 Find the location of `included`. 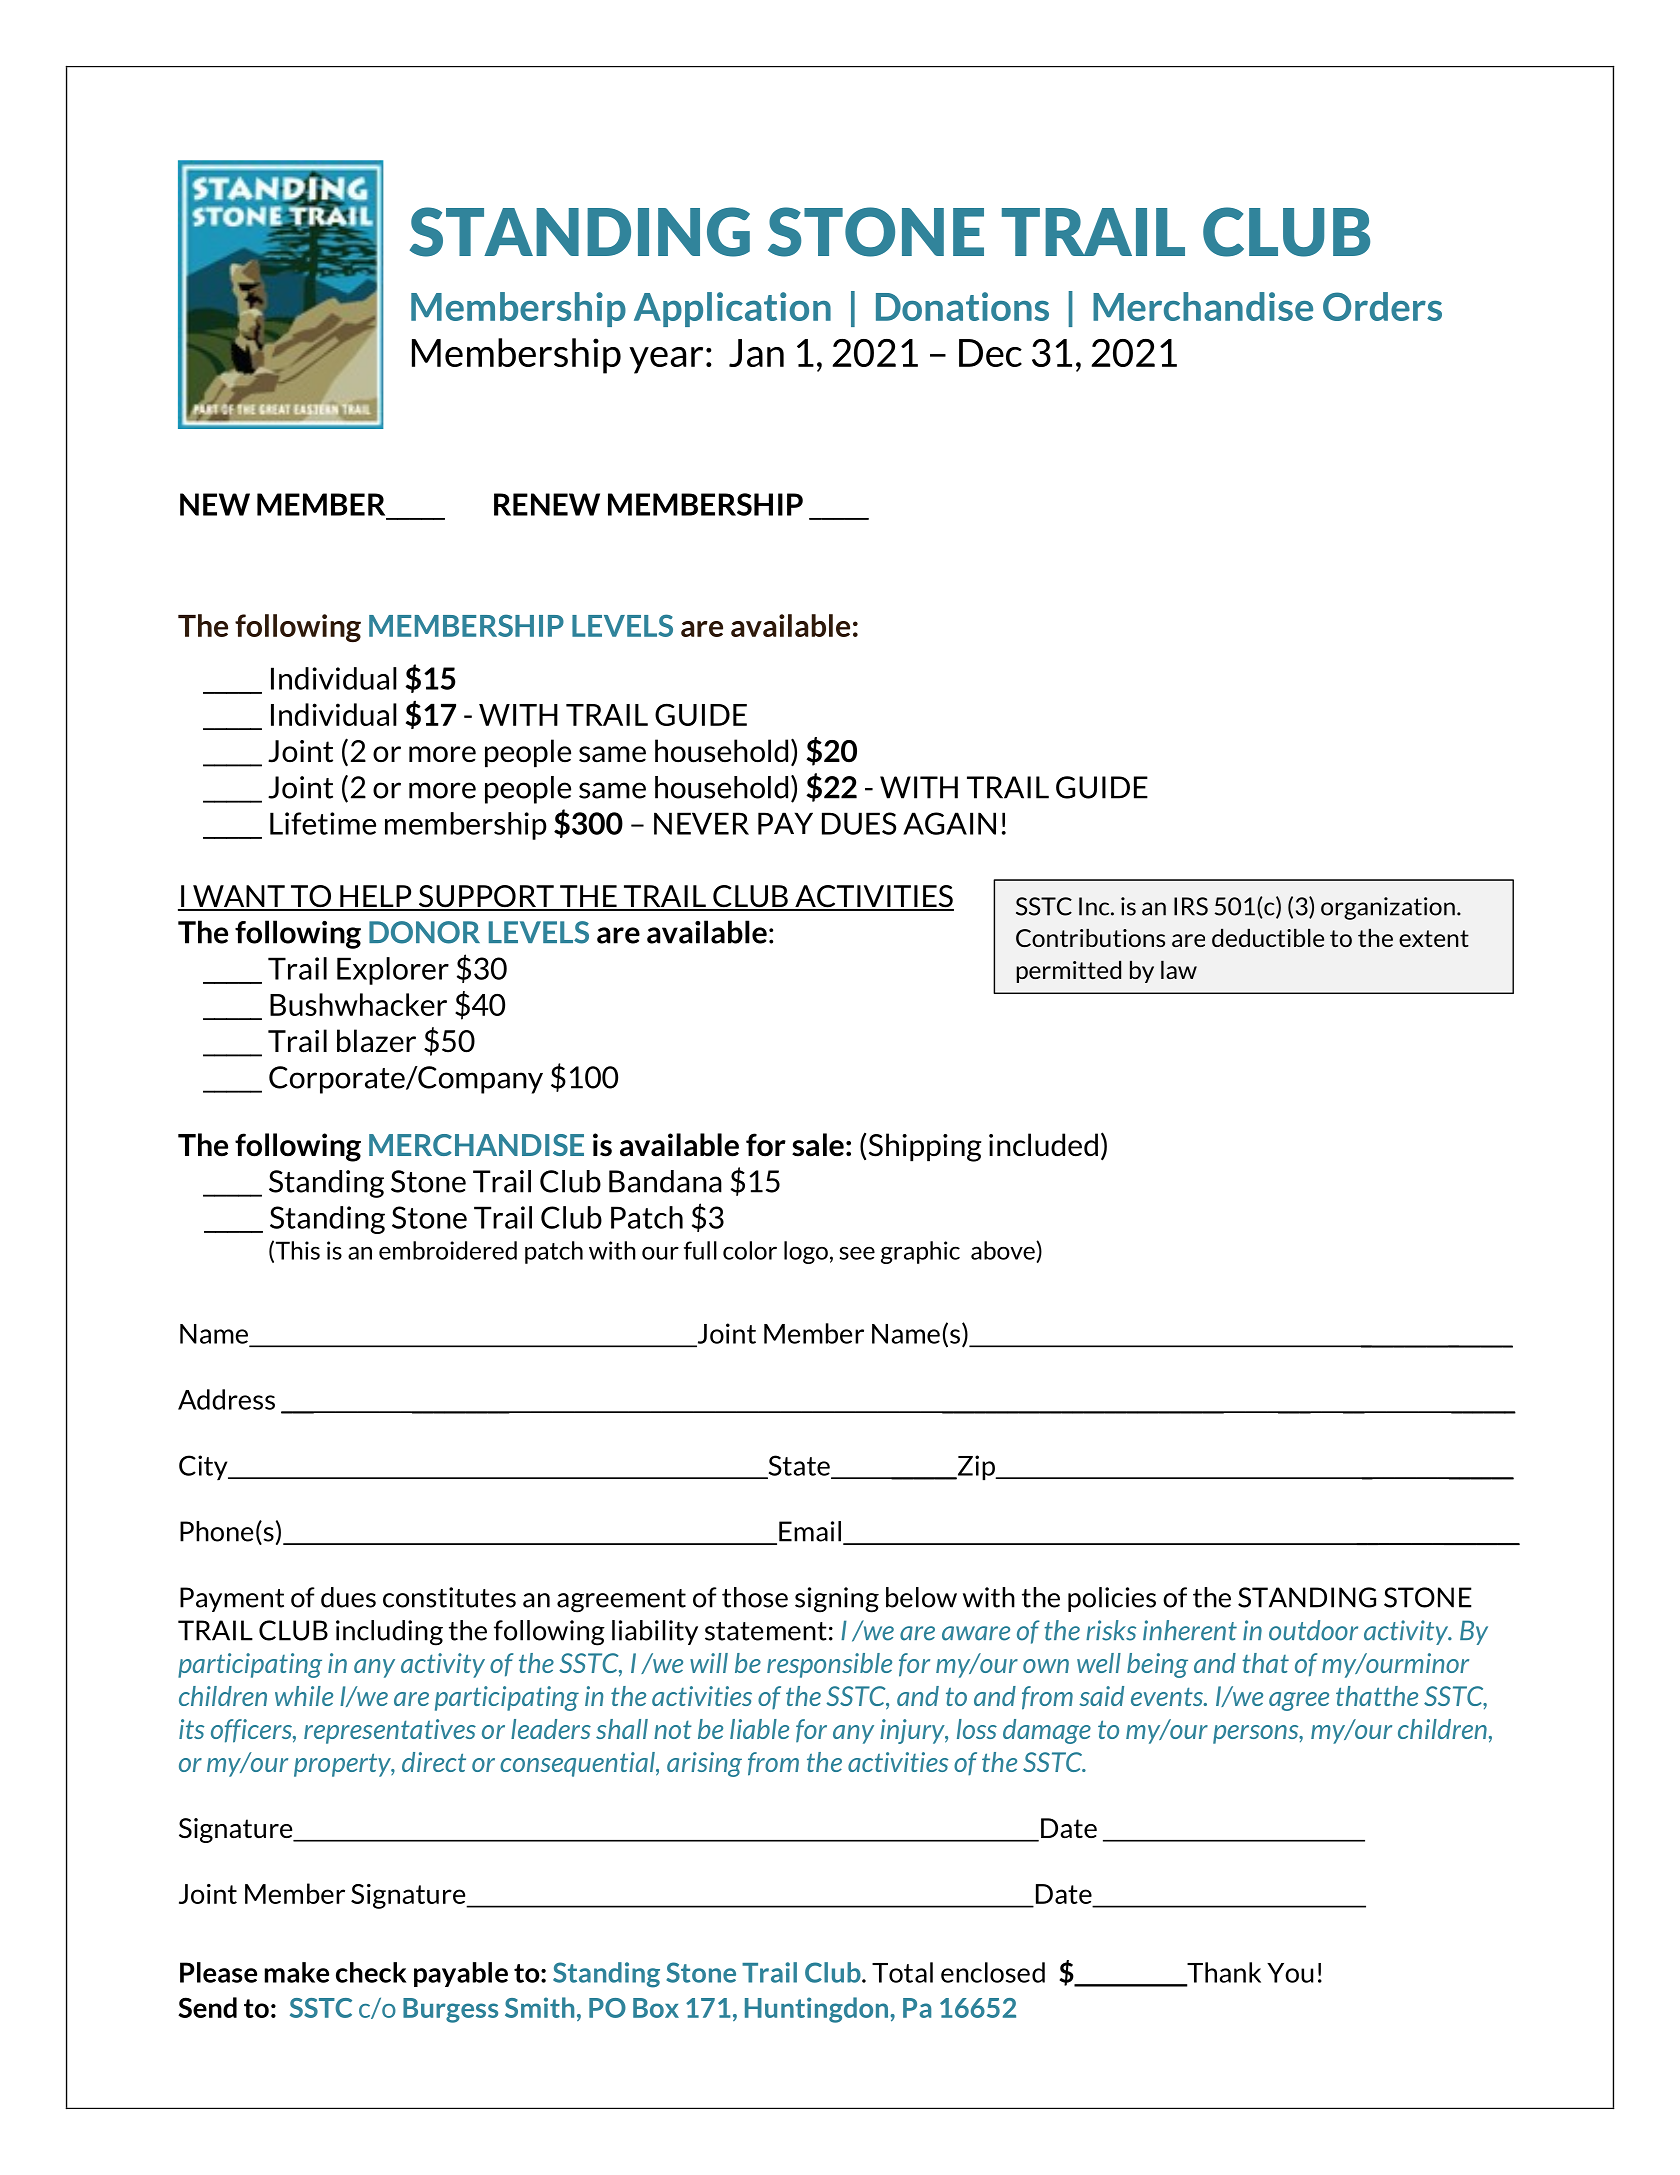

included is located at coordinates (1043, 1145).
